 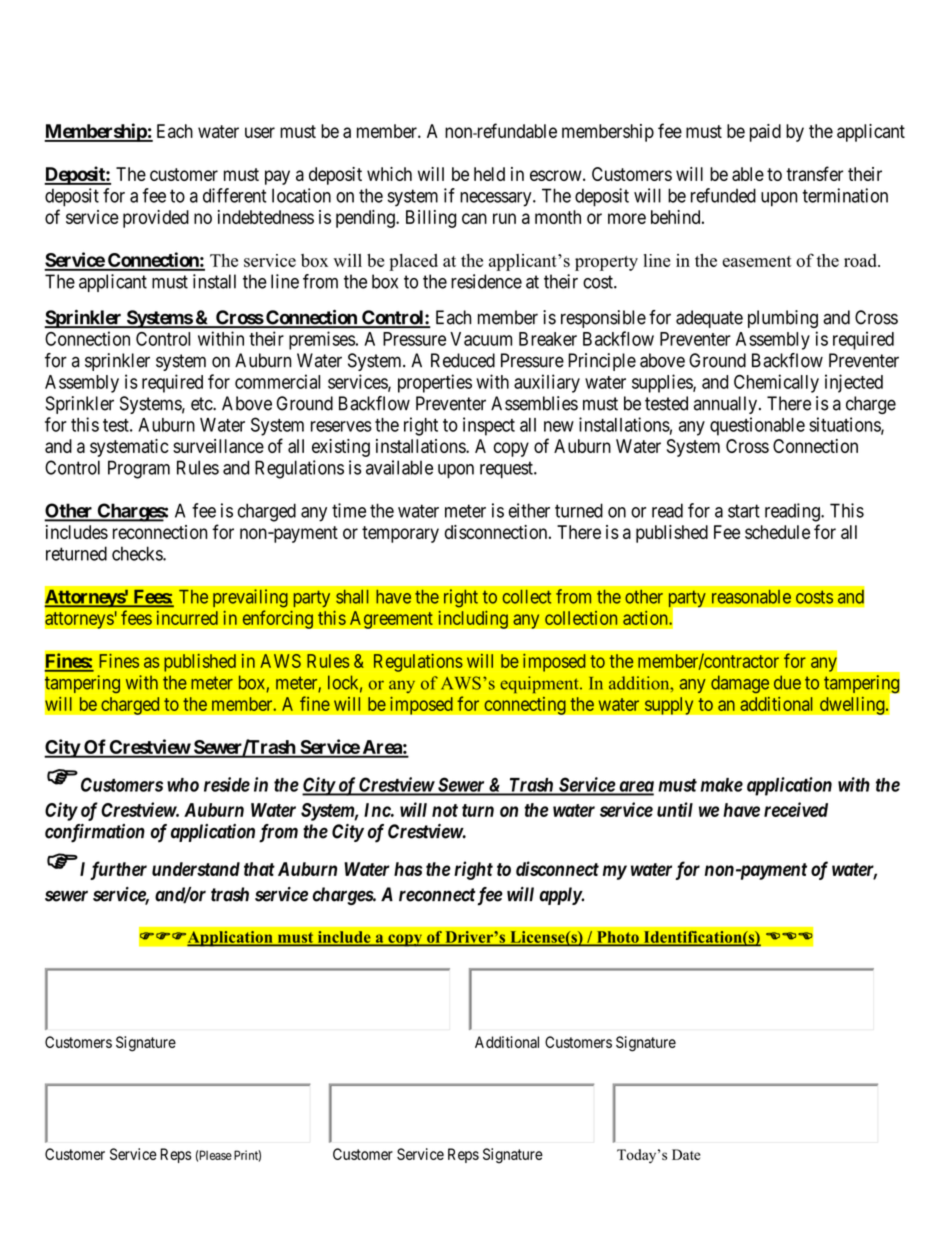 I want to click on due, so click(x=787, y=682).
